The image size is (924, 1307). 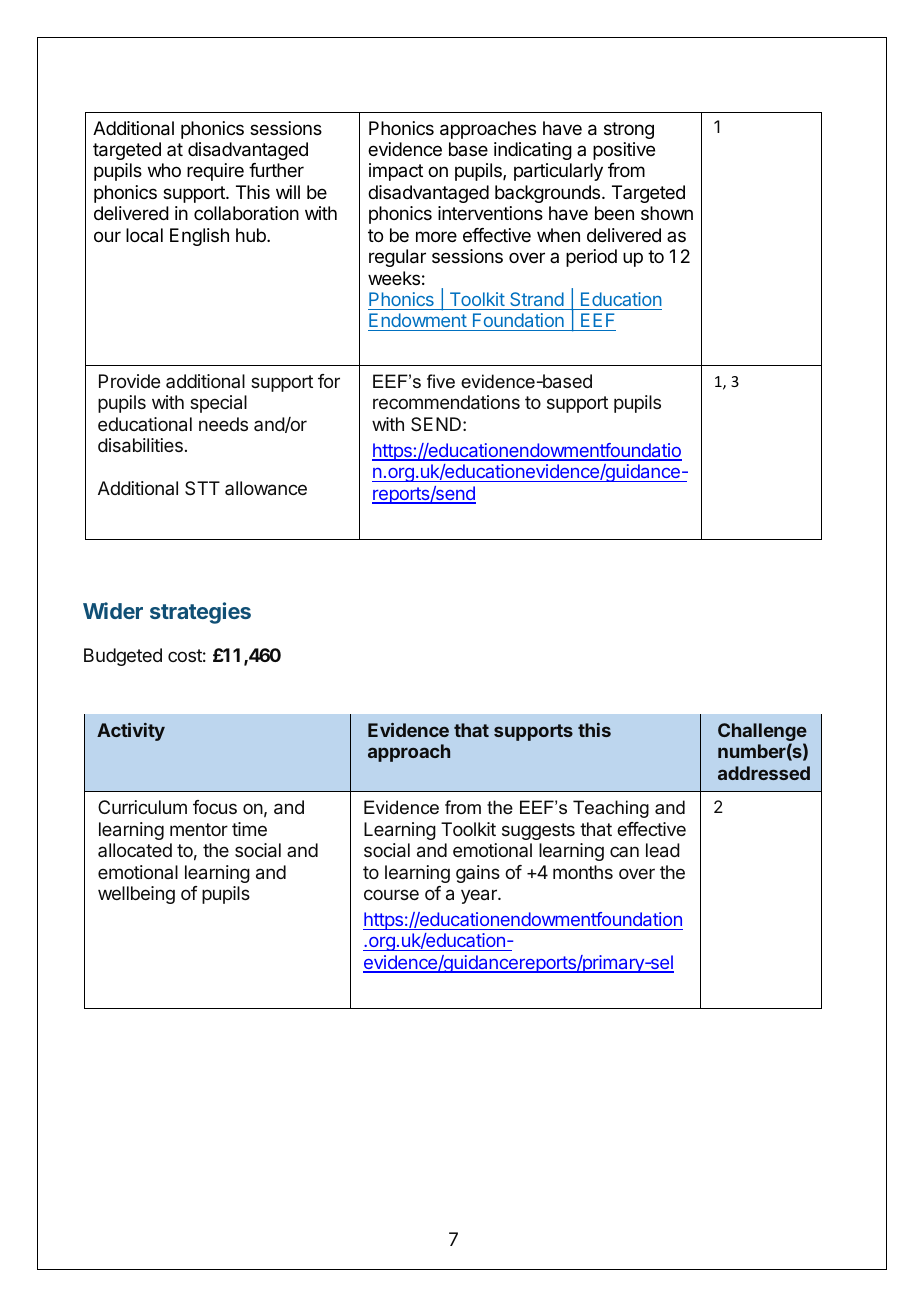 What do you see at coordinates (218, 404) in the page?
I see `special` at bounding box center [218, 404].
